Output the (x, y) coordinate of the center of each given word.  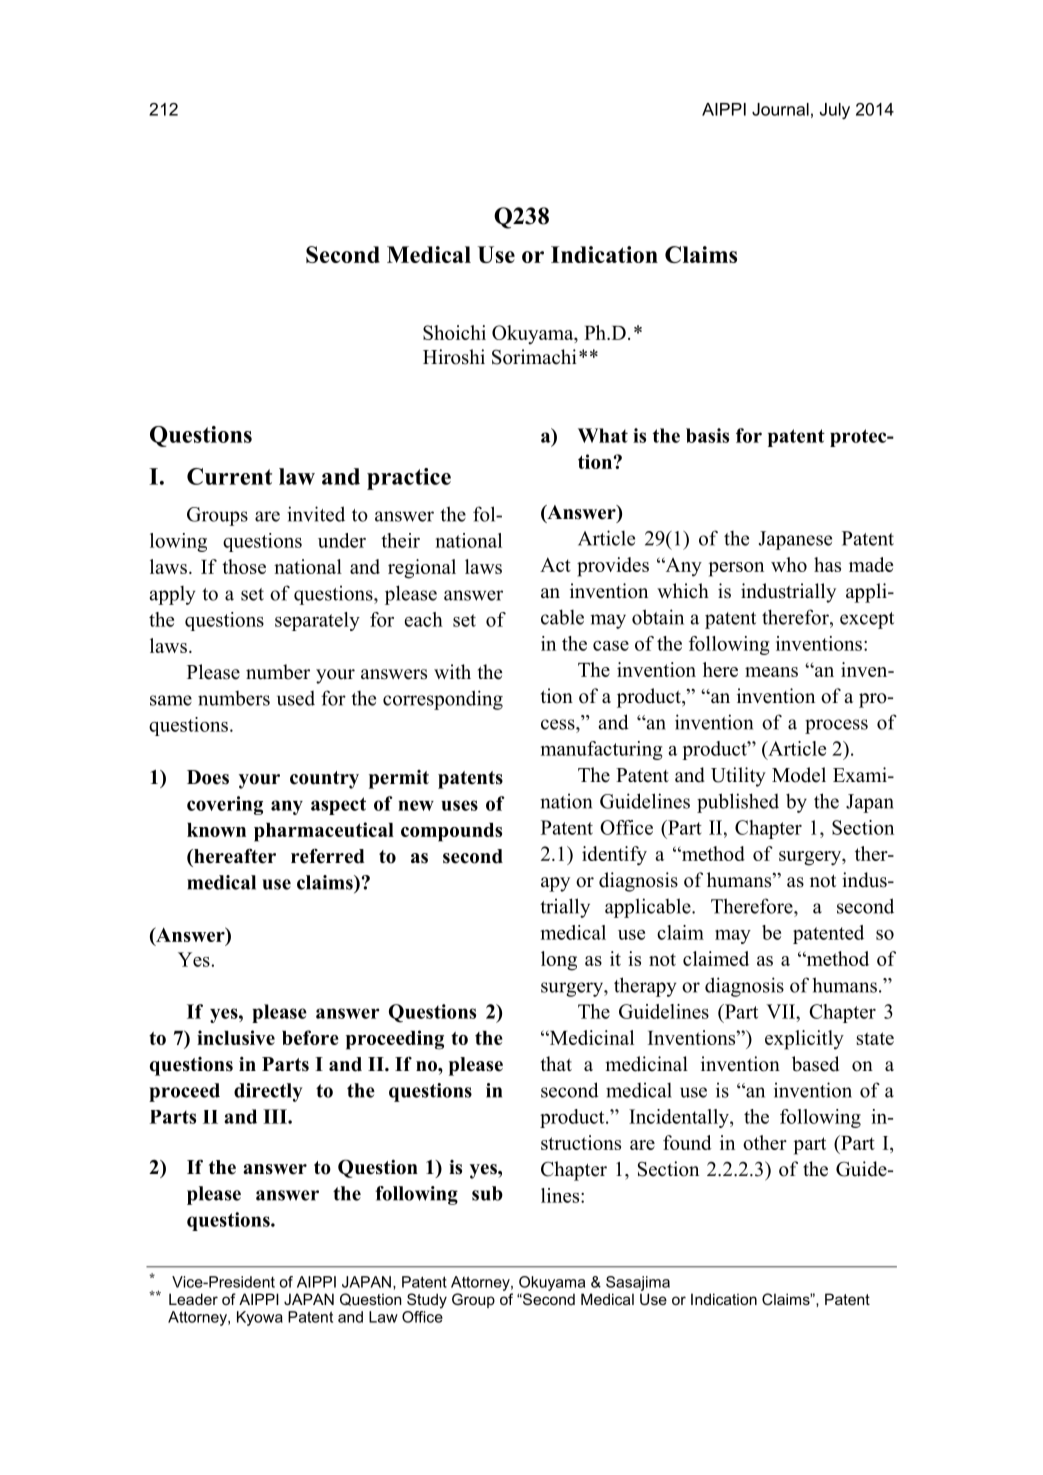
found (687, 1142)
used (296, 698)
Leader (193, 1299)
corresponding (443, 700)
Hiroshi (454, 357)
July (835, 111)
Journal (780, 109)
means (771, 672)
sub (487, 1193)
